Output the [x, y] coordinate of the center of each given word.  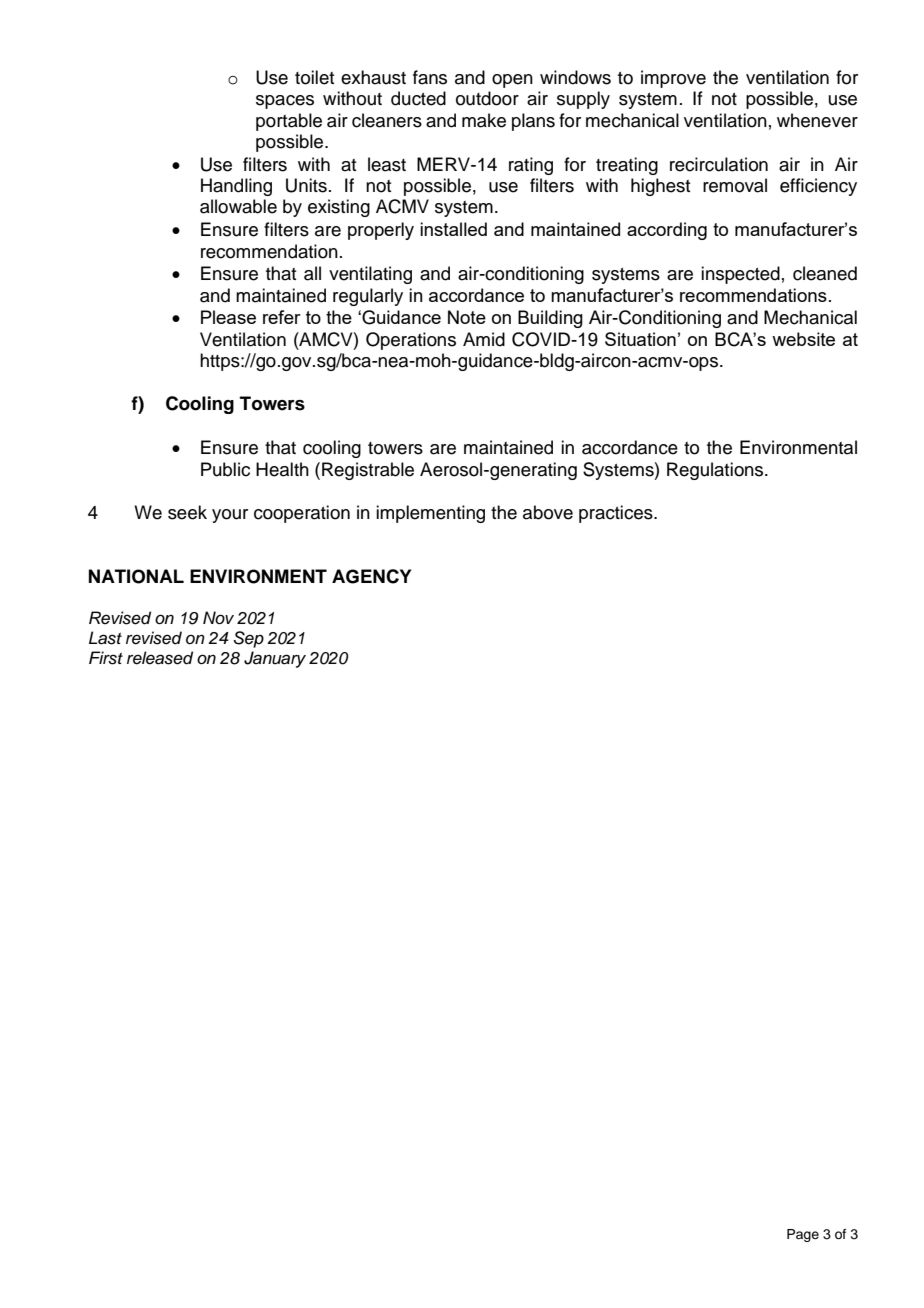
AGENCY [371, 576]
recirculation [719, 164]
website [803, 339]
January [275, 659]
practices [617, 514]
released [160, 658]
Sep [249, 639]
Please [228, 317]
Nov [218, 617]
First [106, 658]
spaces [285, 102]
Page [803, 1235]
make [484, 120]
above [548, 512]
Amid [484, 339]
